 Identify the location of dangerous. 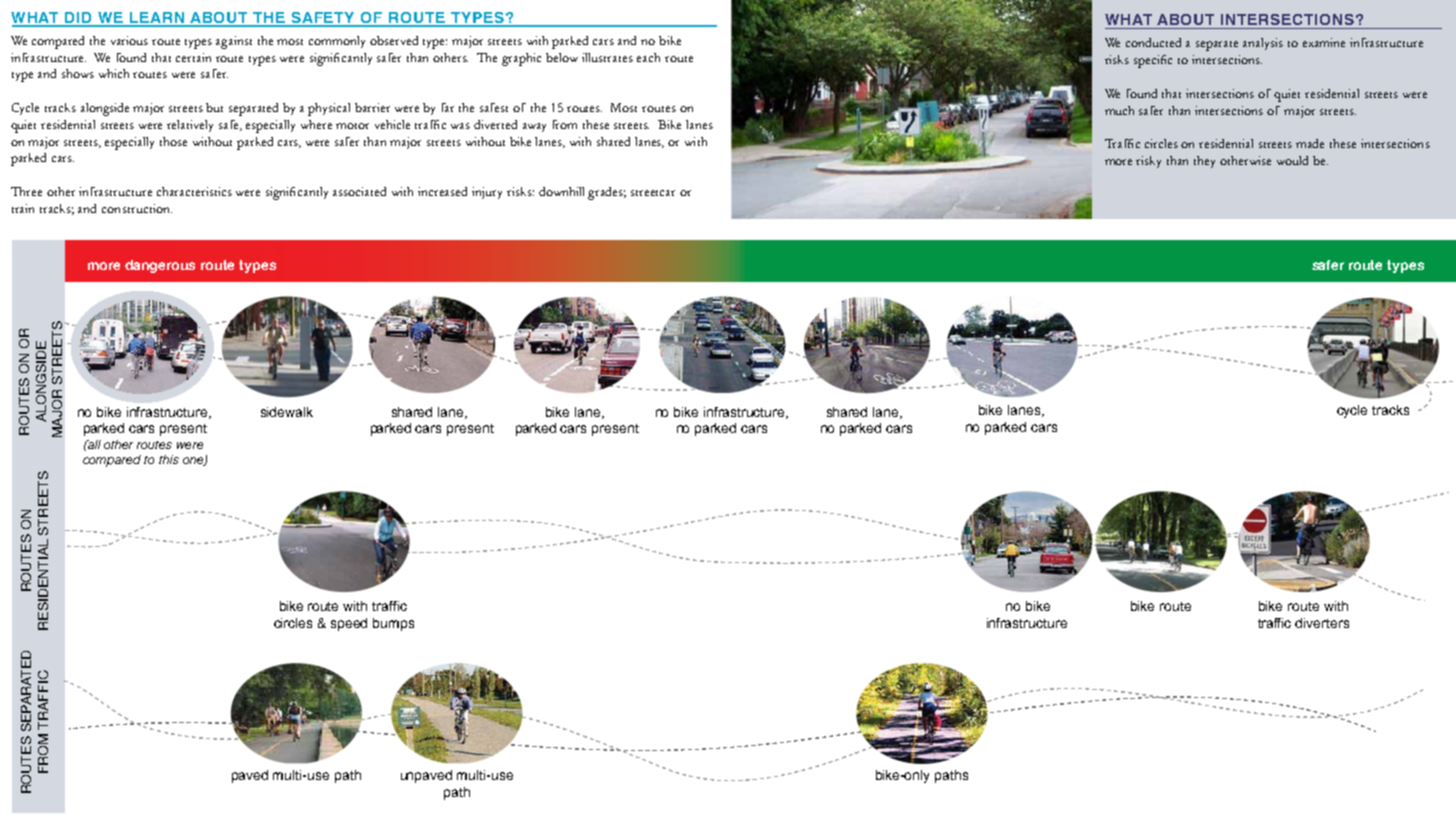
(160, 266).
